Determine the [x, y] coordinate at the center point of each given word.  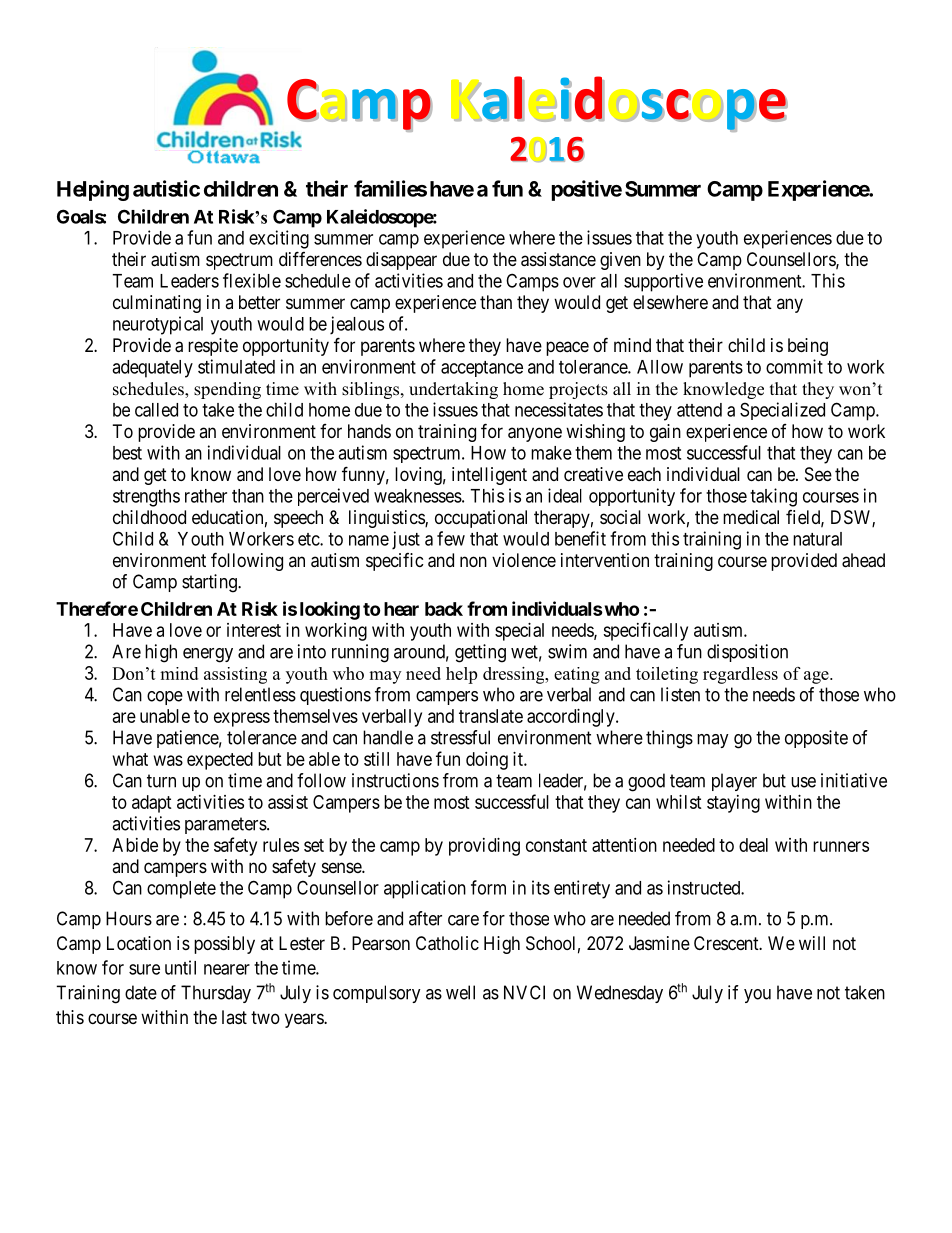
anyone [535, 434]
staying [733, 804]
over [579, 282]
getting [480, 653]
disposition [747, 653]
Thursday [216, 994]
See [818, 474]
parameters [226, 825]
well [460, 992]
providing [484, 847]
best [127, 453]
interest [254, 630]
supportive [663, 282]
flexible [252, 280]
